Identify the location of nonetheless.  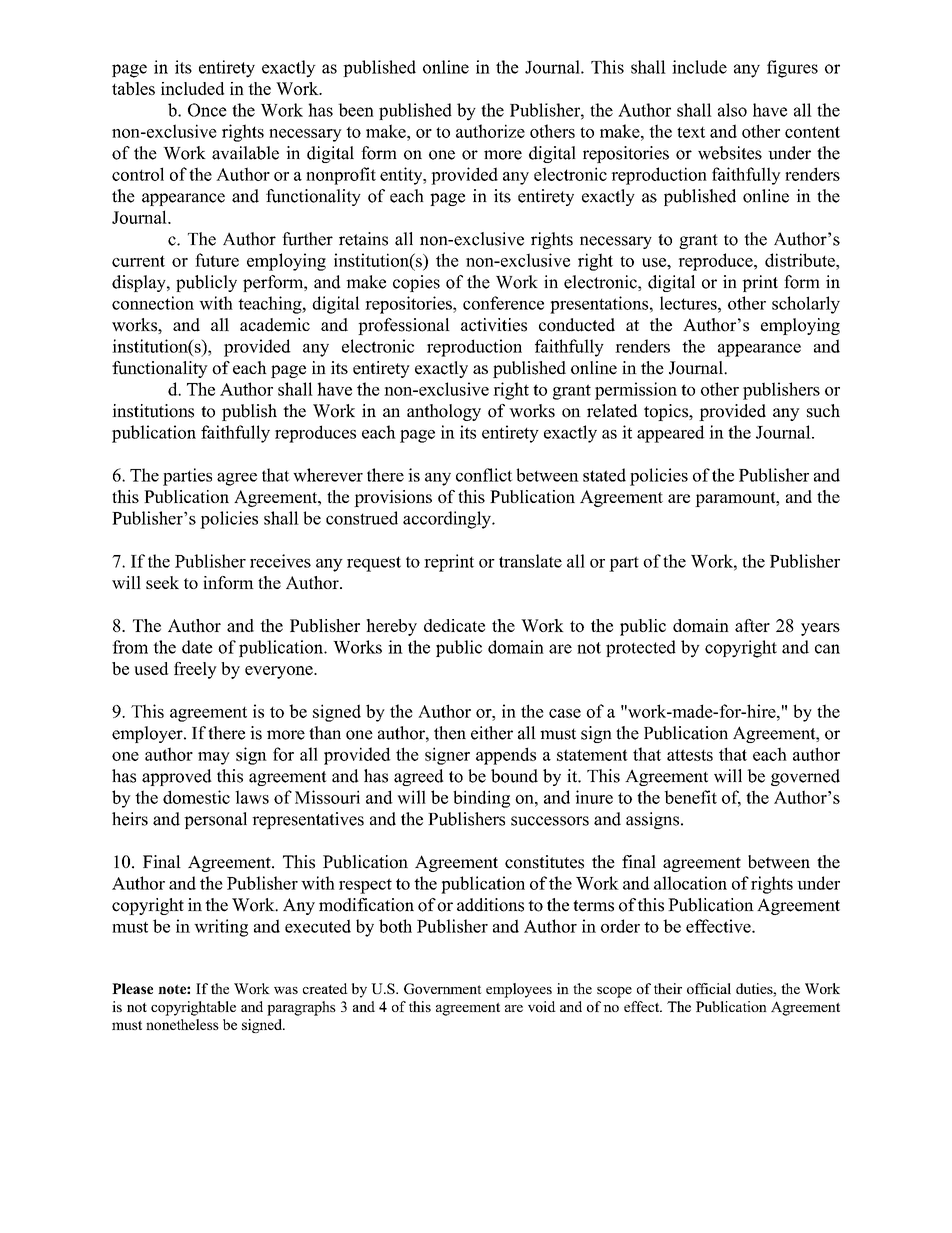
(182, 1024).
